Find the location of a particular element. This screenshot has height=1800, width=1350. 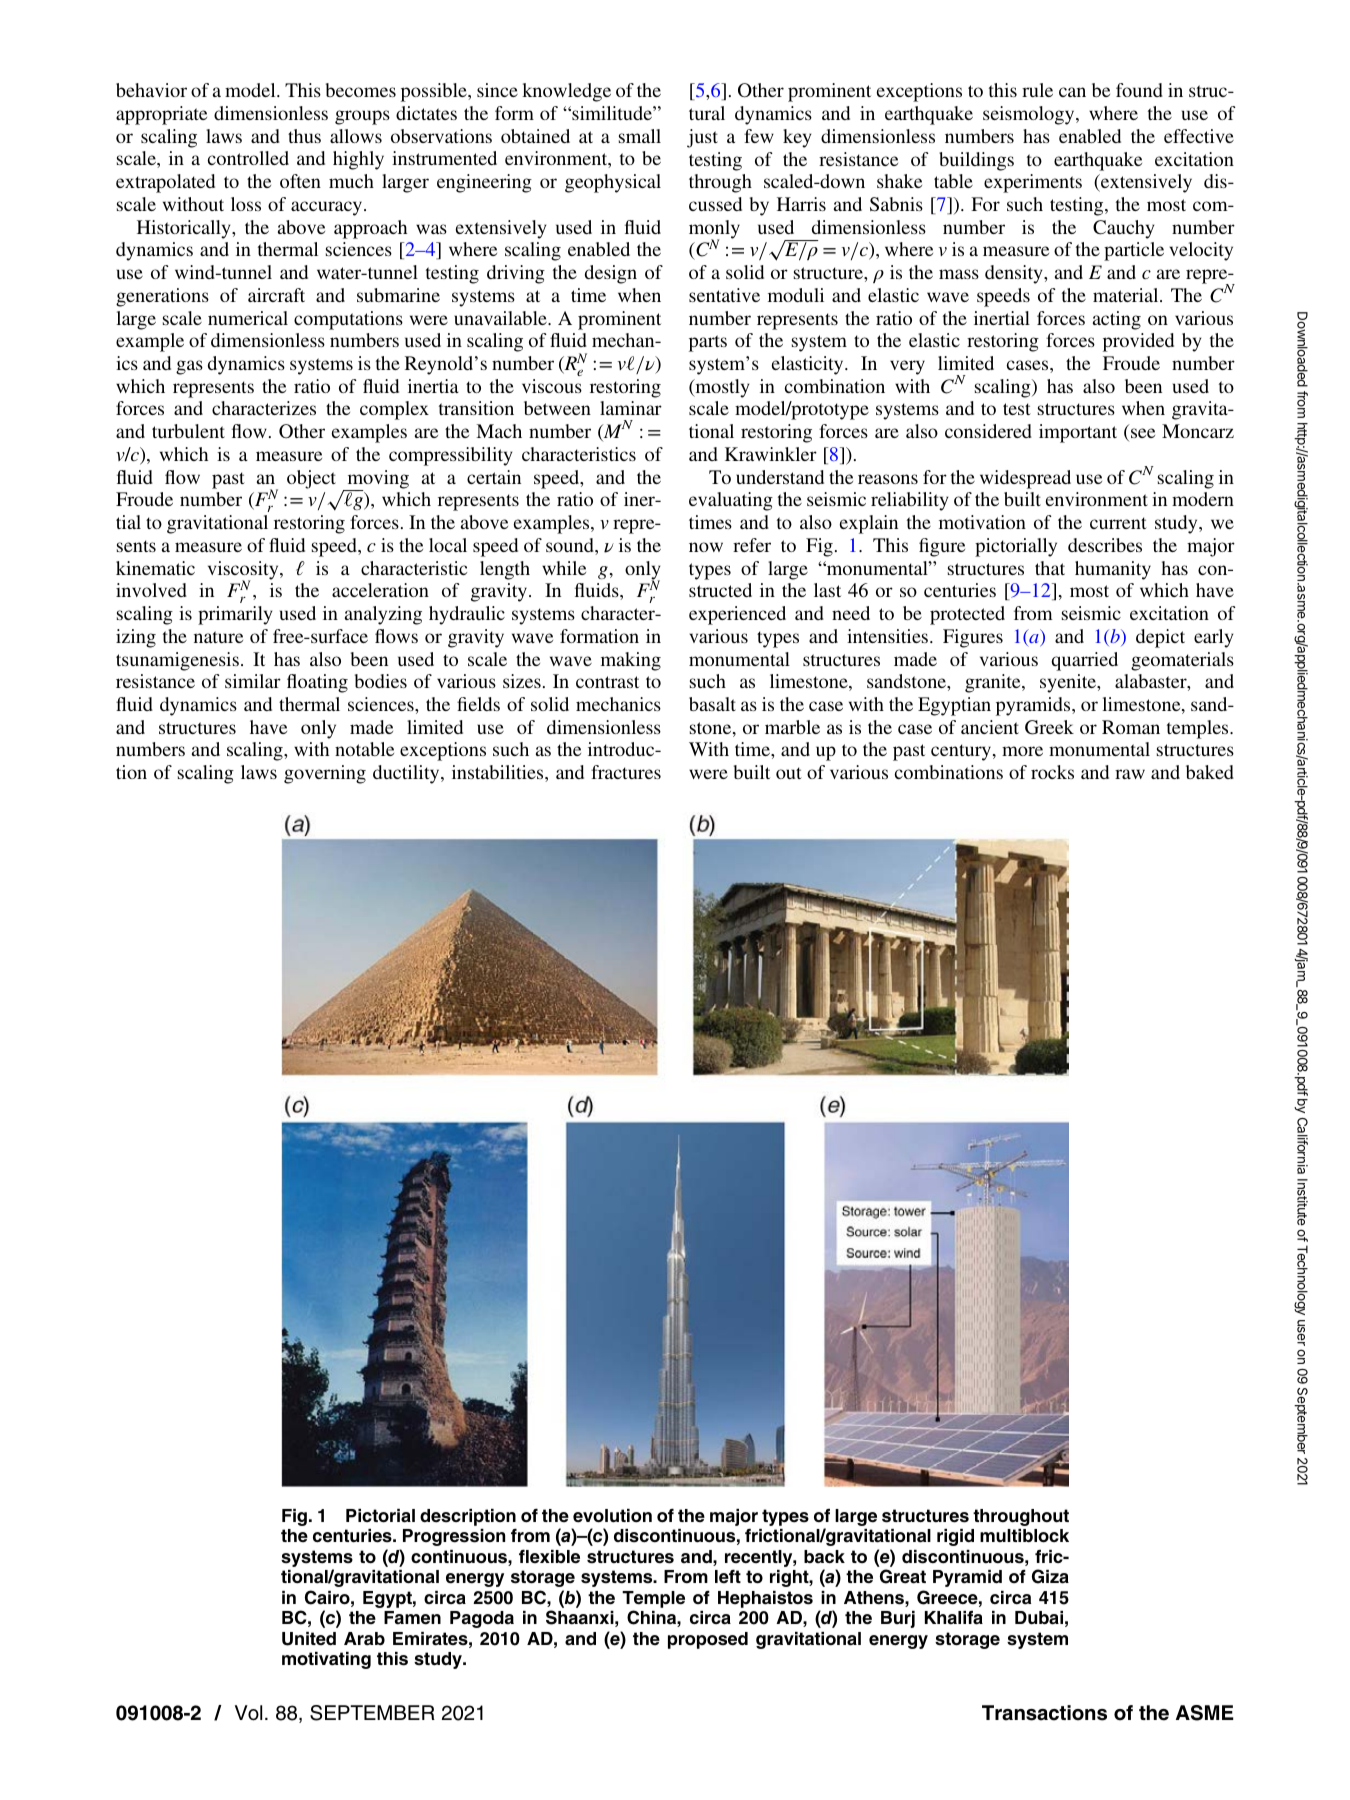

rocks is located at coordinates (1052, 772).
